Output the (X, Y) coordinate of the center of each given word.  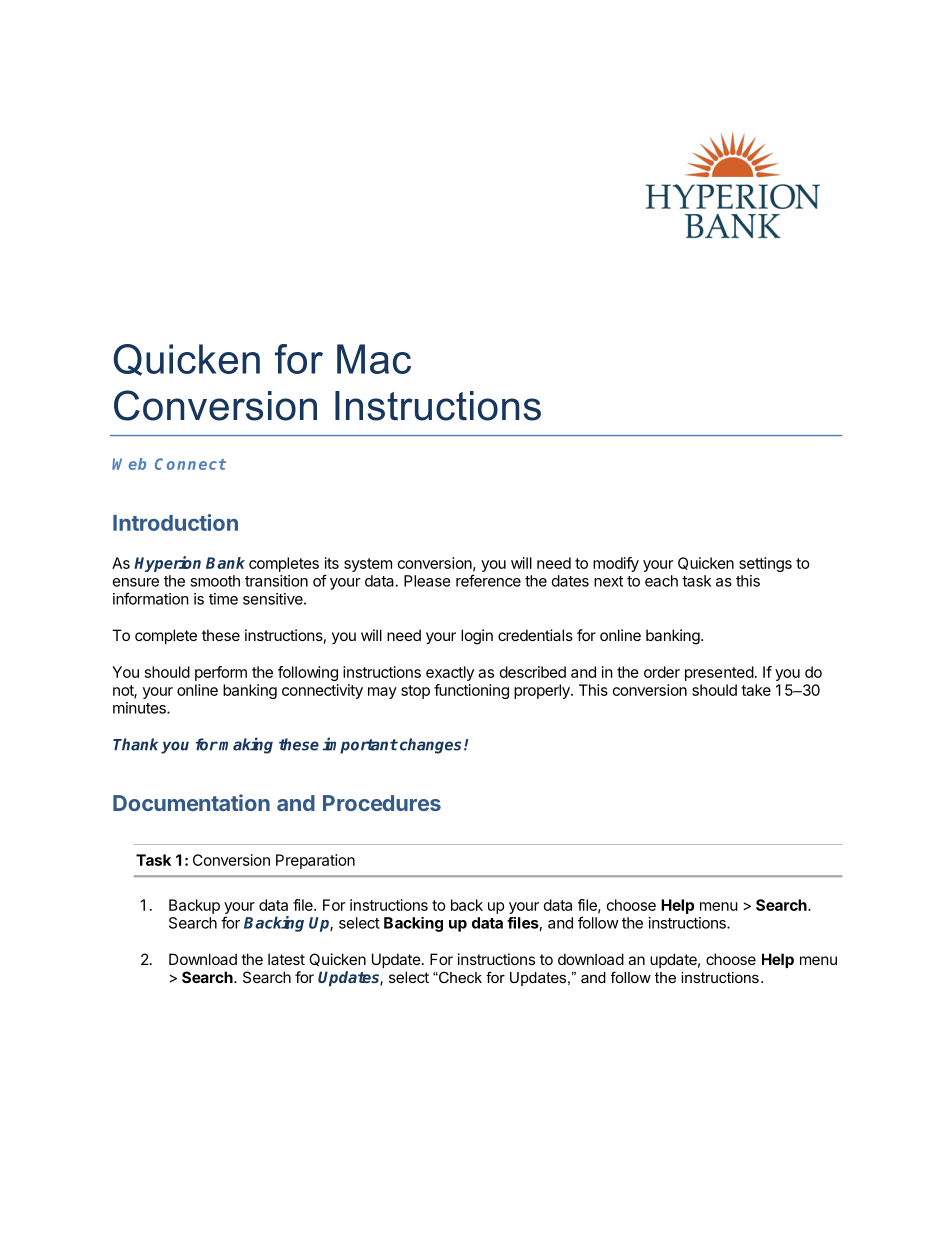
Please (427, 581)
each (661, 581)
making (246, 745)
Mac (374, 359)
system (368, 565)
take (756, 690)
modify (616, 564)
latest (286, 959)
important (360, 745)
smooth (215, 581)
